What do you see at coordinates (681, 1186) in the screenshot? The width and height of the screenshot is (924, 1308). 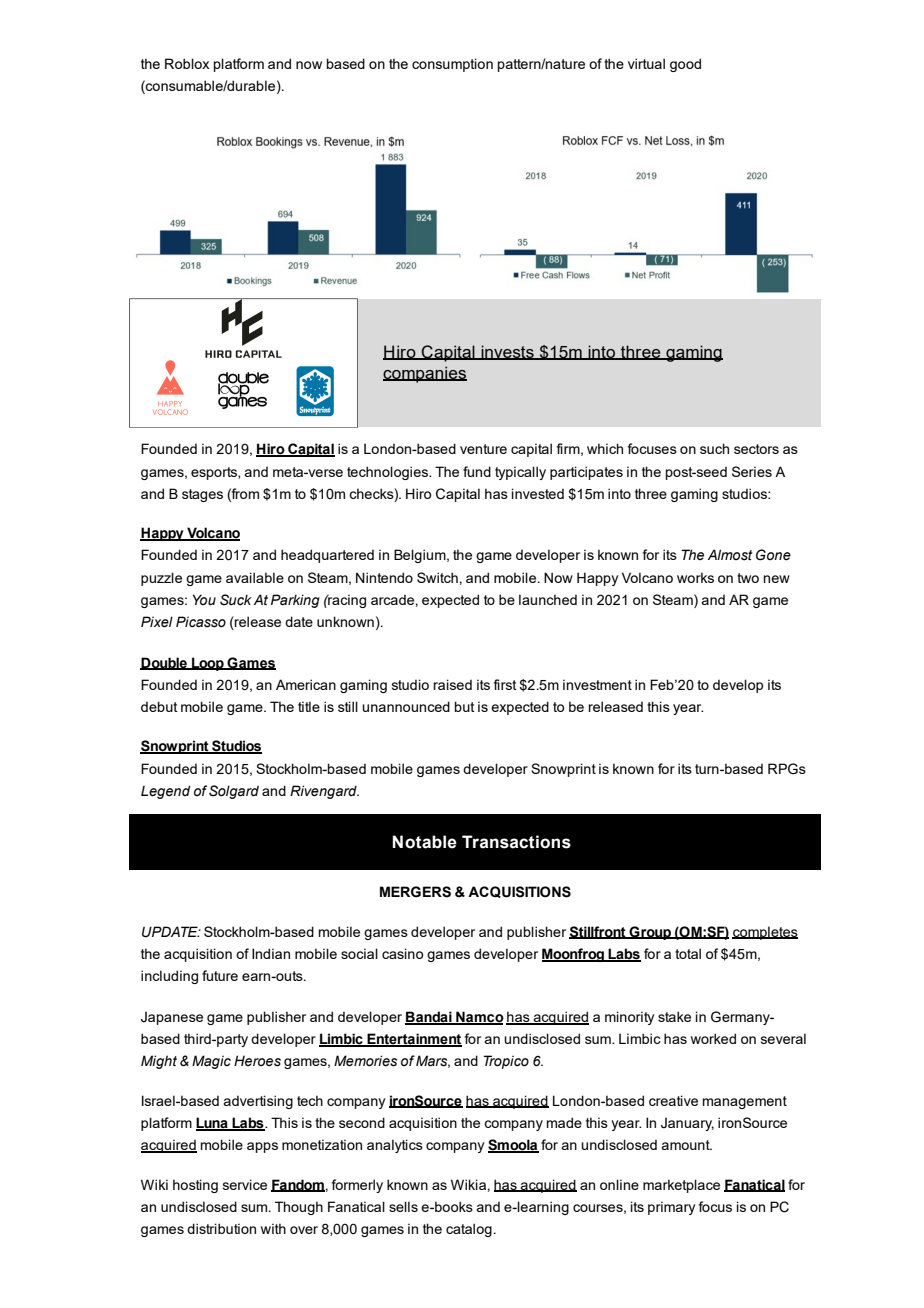 I see `marketplace` at bounding box center [681, 1186].
